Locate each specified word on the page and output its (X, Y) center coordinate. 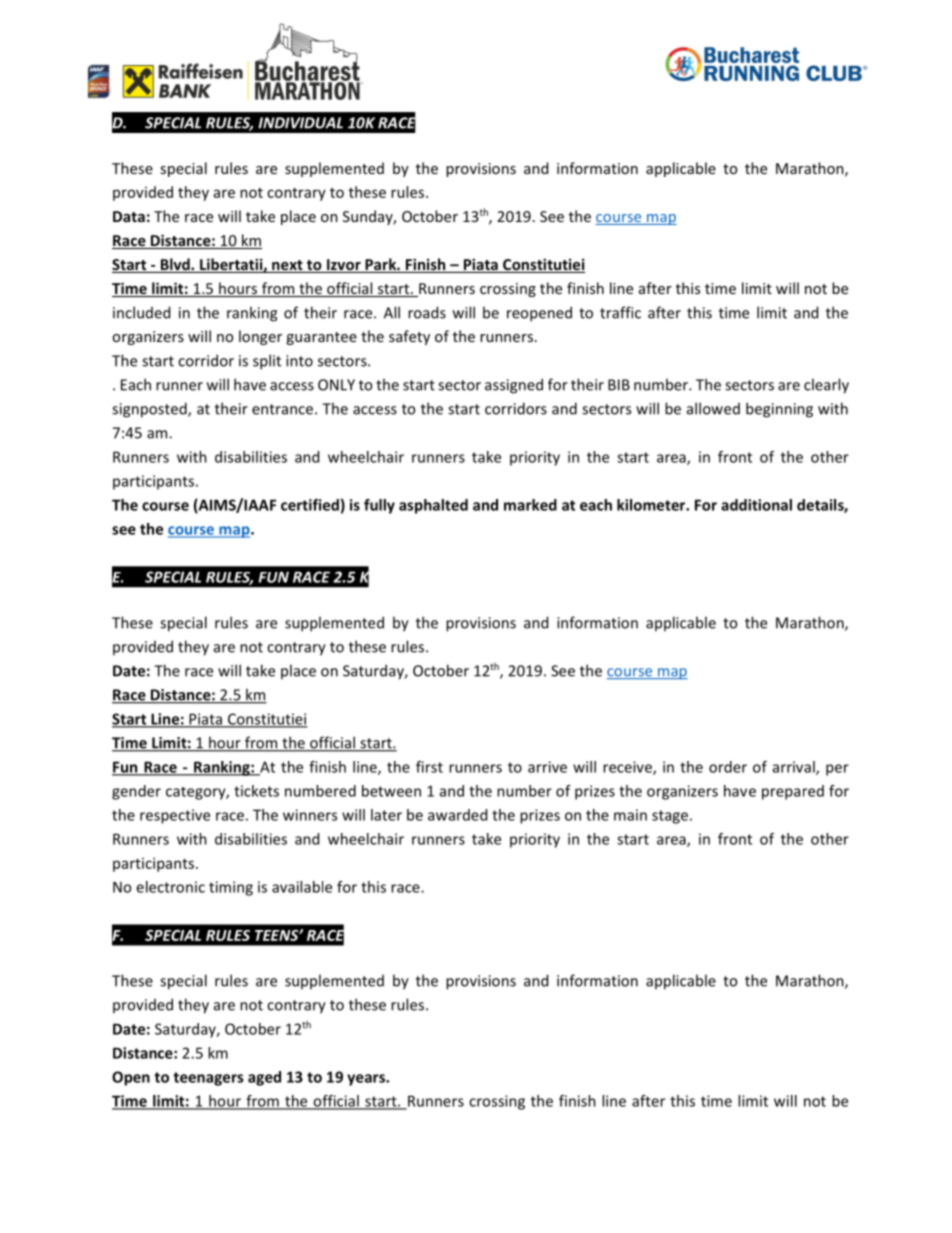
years (367, 1080)
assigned (514, 386)
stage (670, 817)
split (267, 362)
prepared (793, 792)
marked (530, 505)
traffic (620, 312)
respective (175, 816)
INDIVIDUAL (300, 123)
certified (310, 505)
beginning (779, 410)
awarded (457, 815)
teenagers (208, 1079)
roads (427, 312)
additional (756, 505)
